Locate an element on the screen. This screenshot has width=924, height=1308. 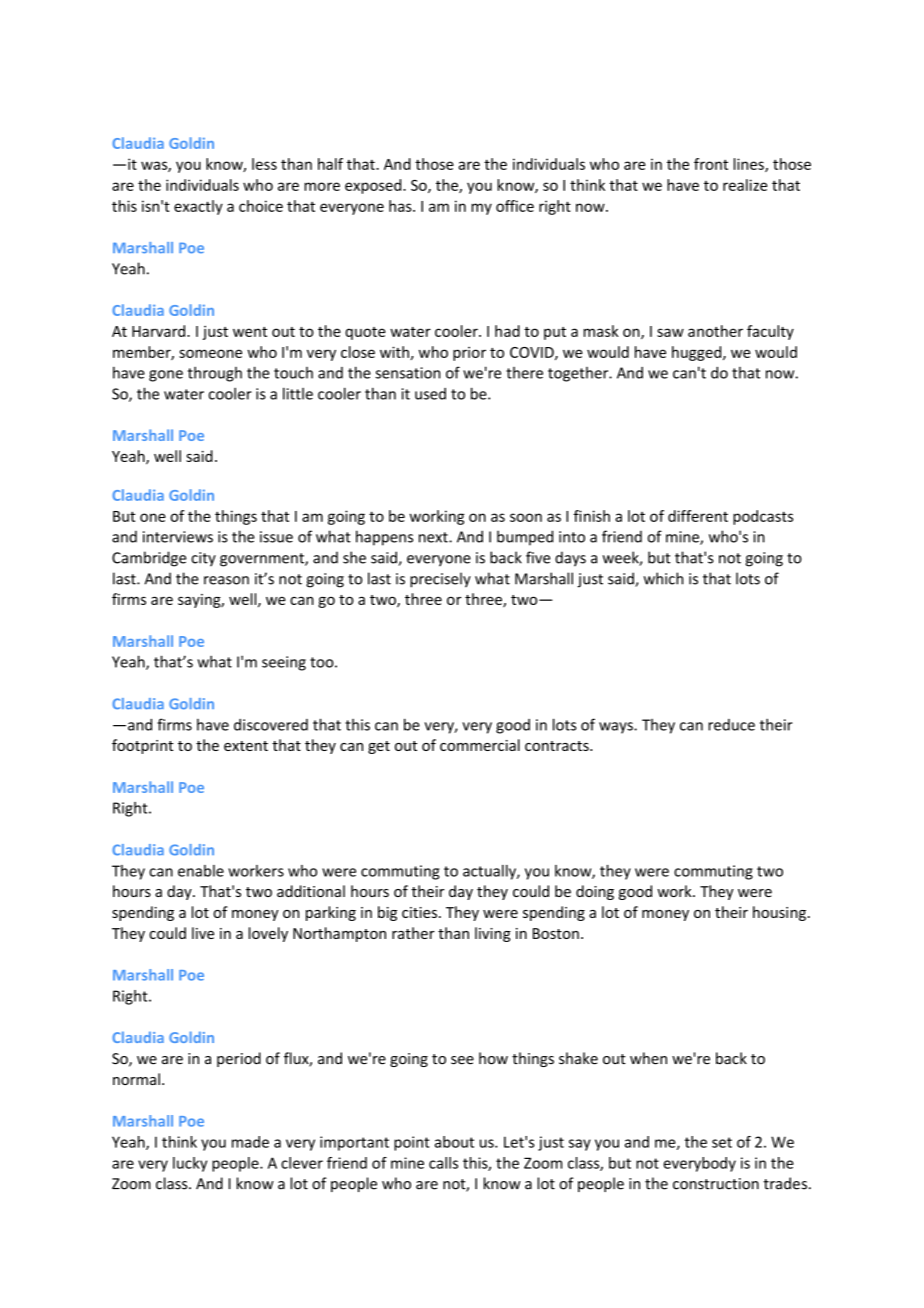
exactly is located at coordinates (198, 207).
